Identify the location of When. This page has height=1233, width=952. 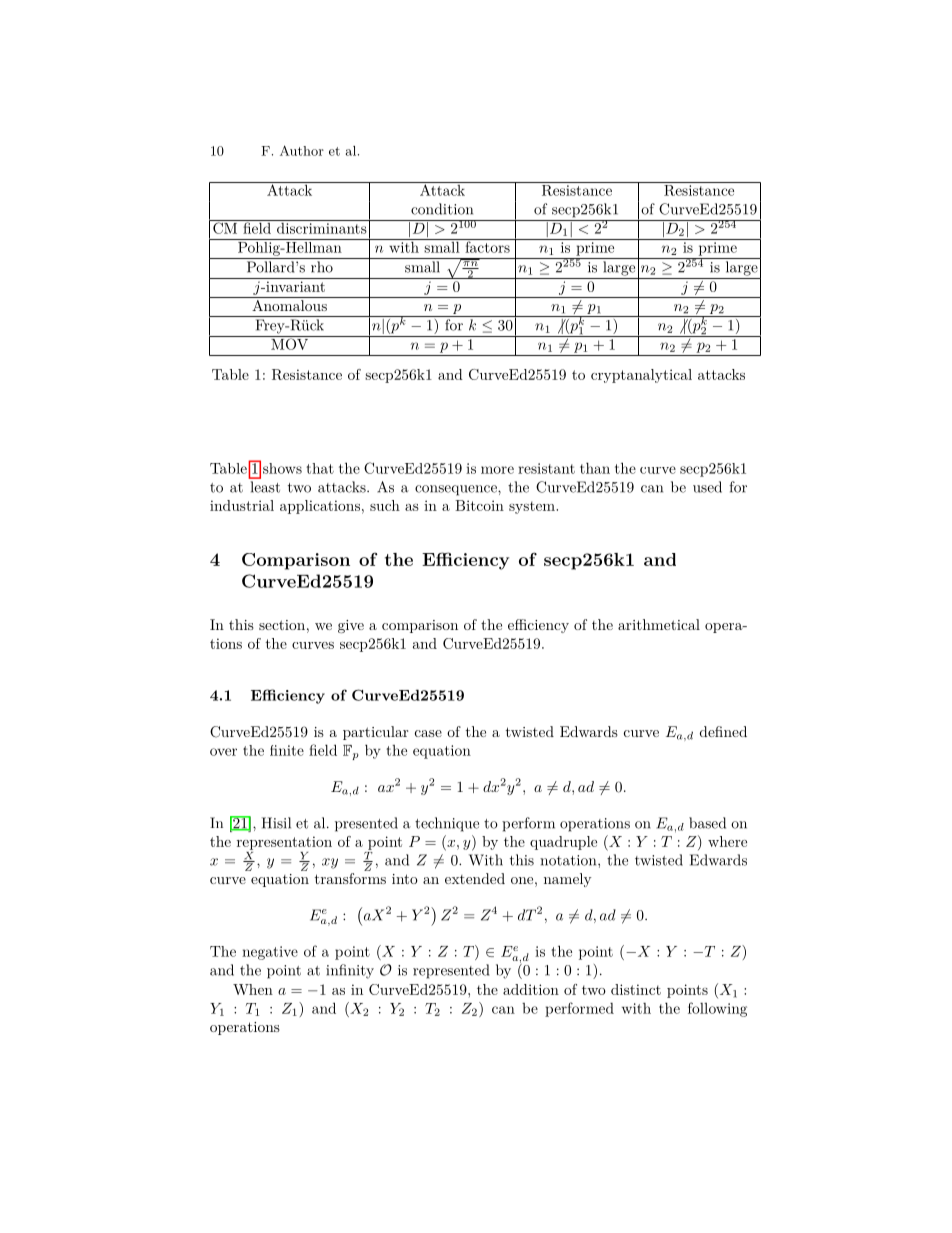
(253, 989).
